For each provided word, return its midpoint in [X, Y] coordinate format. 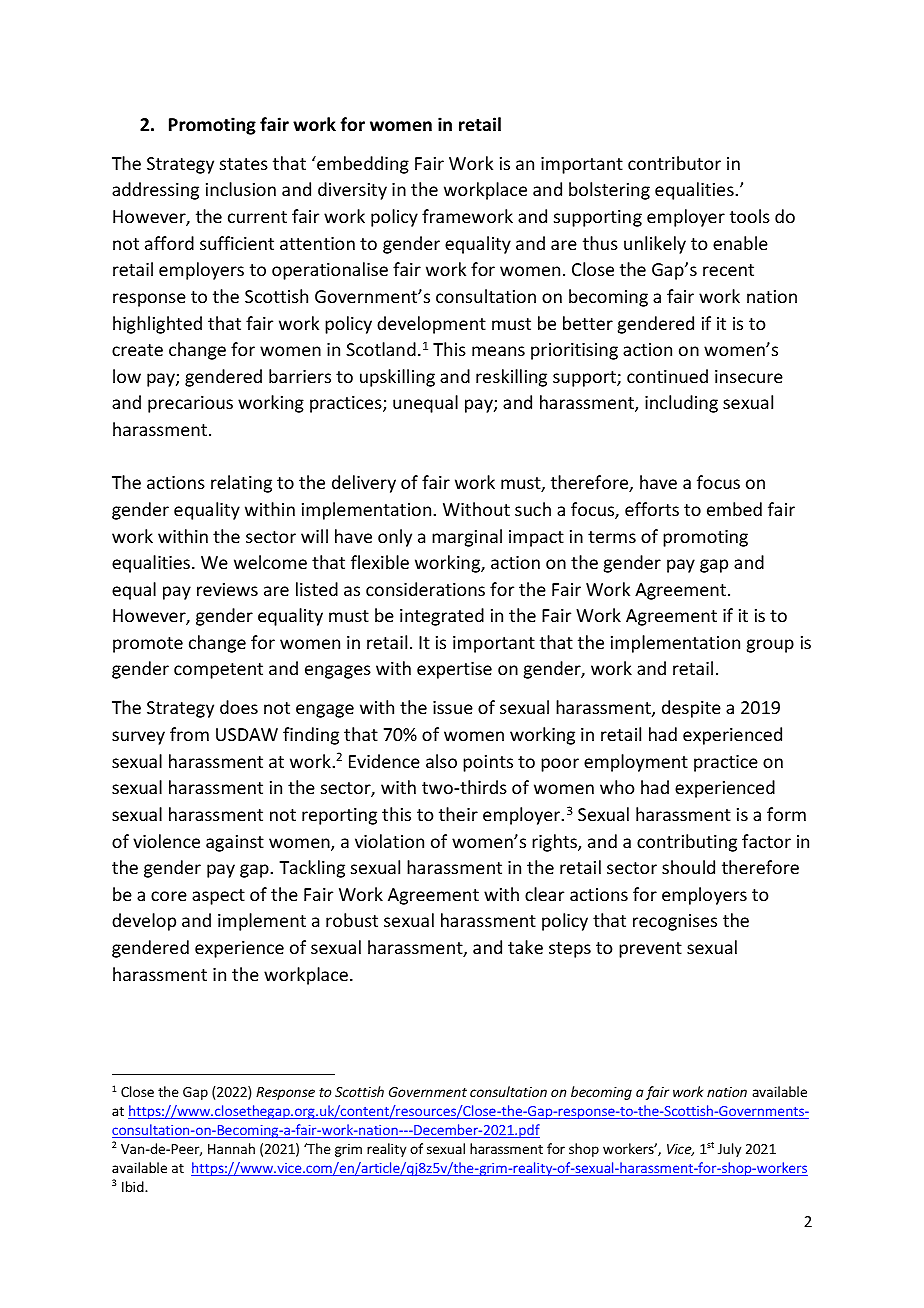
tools [750, 216]
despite [691, 709]
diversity [352, 191]
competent [218, 671]
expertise [454, 670]
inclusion [241, 189]
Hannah [231, 1148]
